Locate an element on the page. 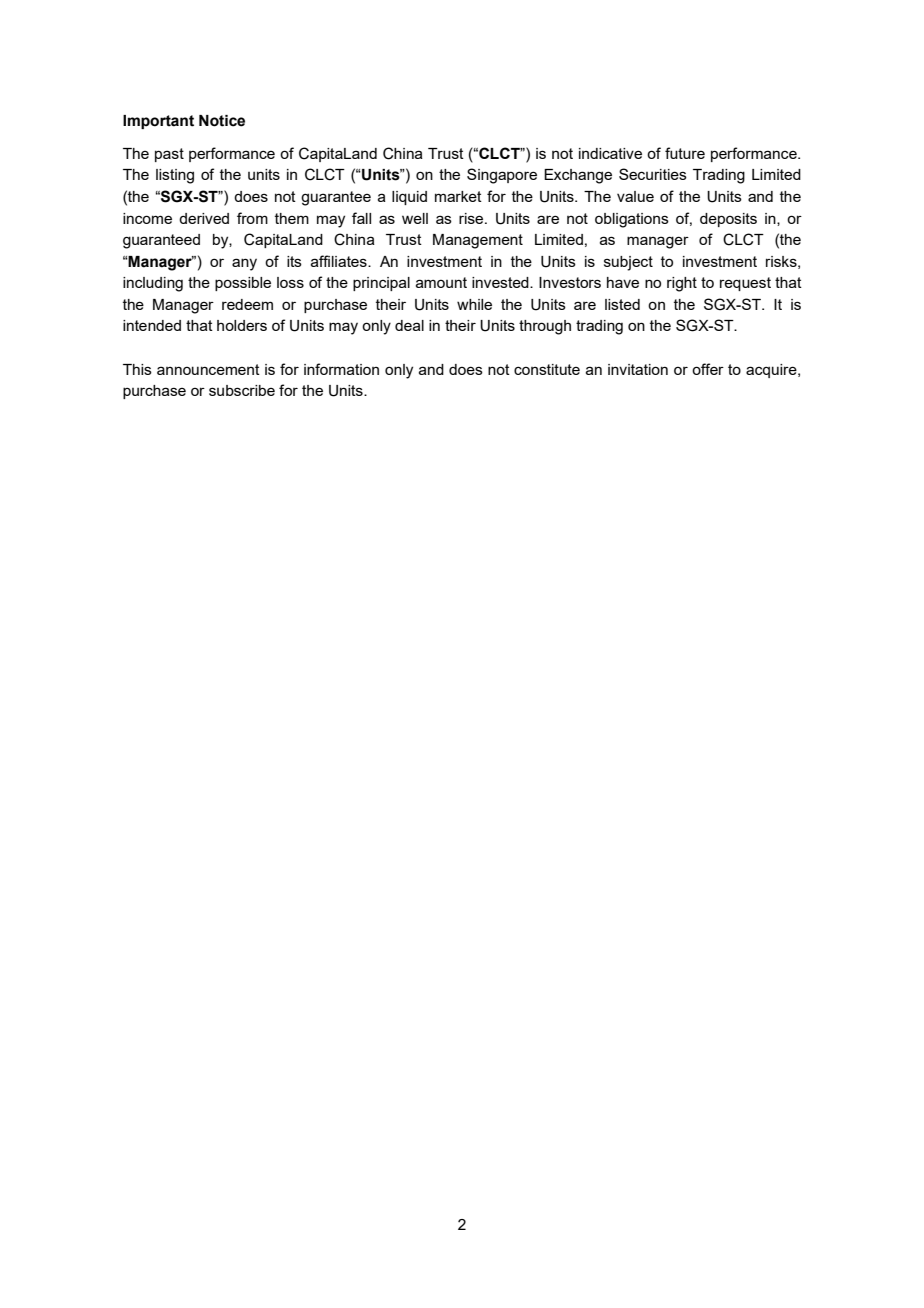 This image has height=1308, width=924. indicative is located at coordinates (610, 153).
